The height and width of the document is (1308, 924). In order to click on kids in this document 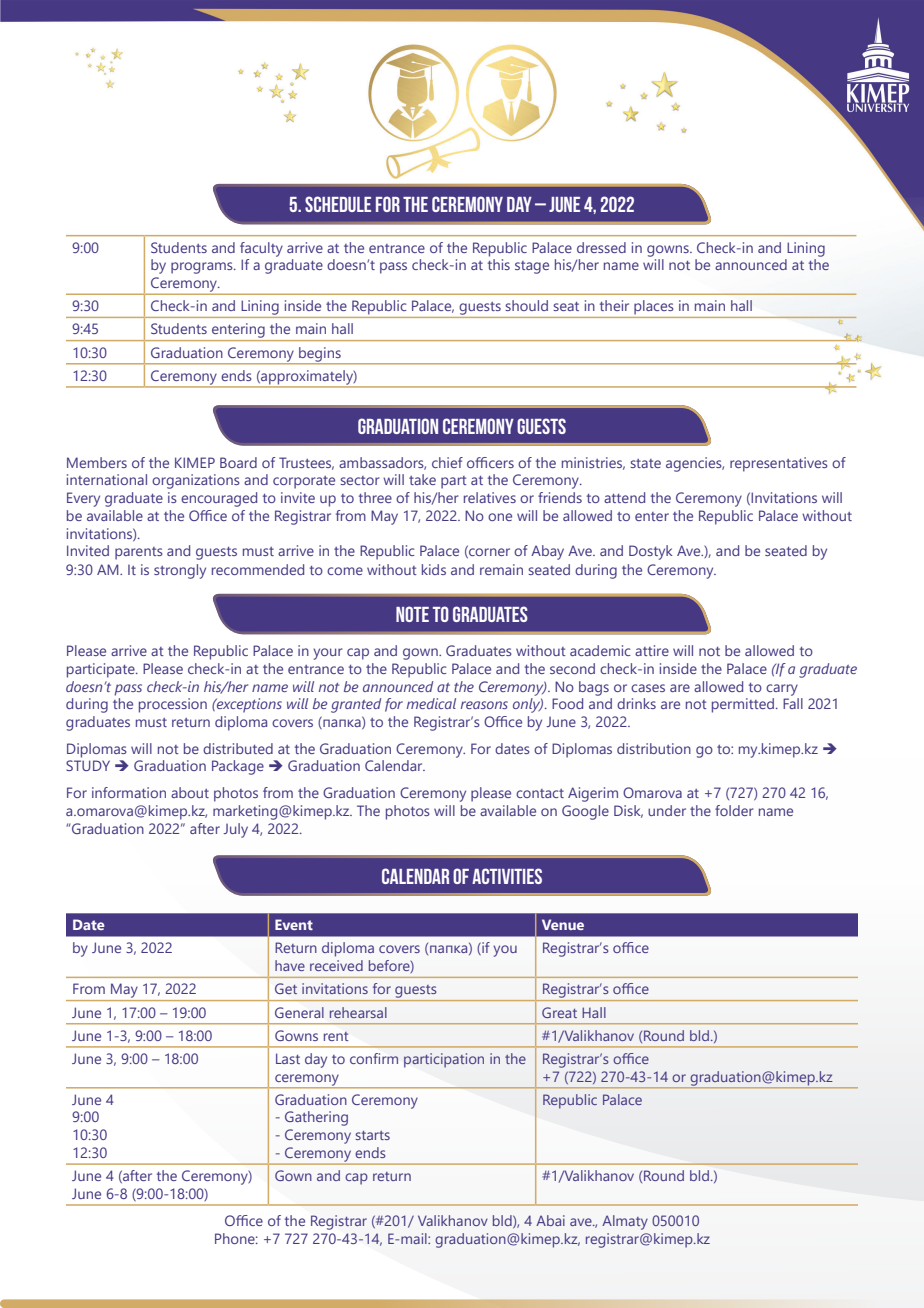, I will do `click(434, 569)`.
